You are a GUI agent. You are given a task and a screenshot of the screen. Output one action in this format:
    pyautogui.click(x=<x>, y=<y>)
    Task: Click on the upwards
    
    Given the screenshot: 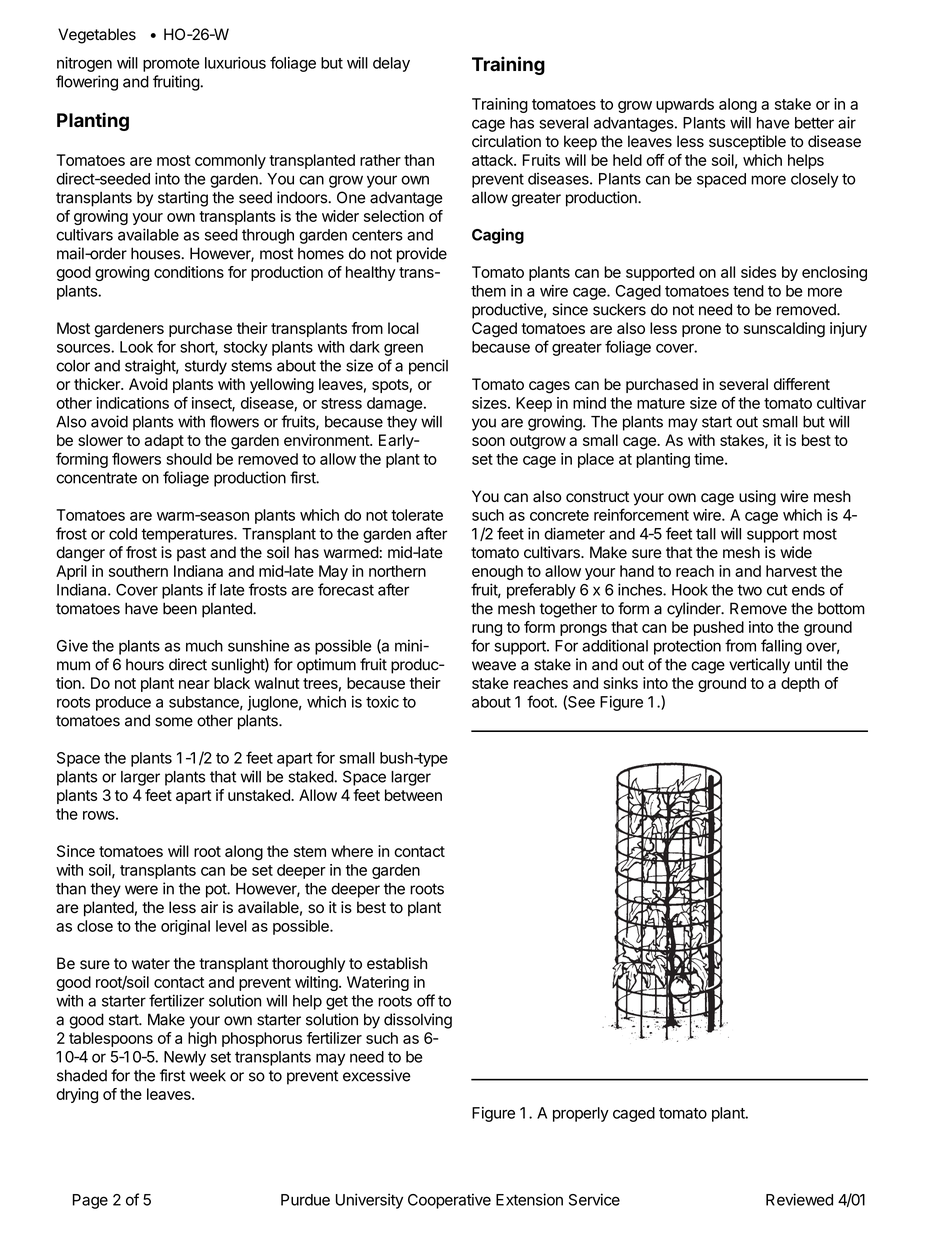 What is the action you would take?
    pyautogui.click(x=685, y=105)
